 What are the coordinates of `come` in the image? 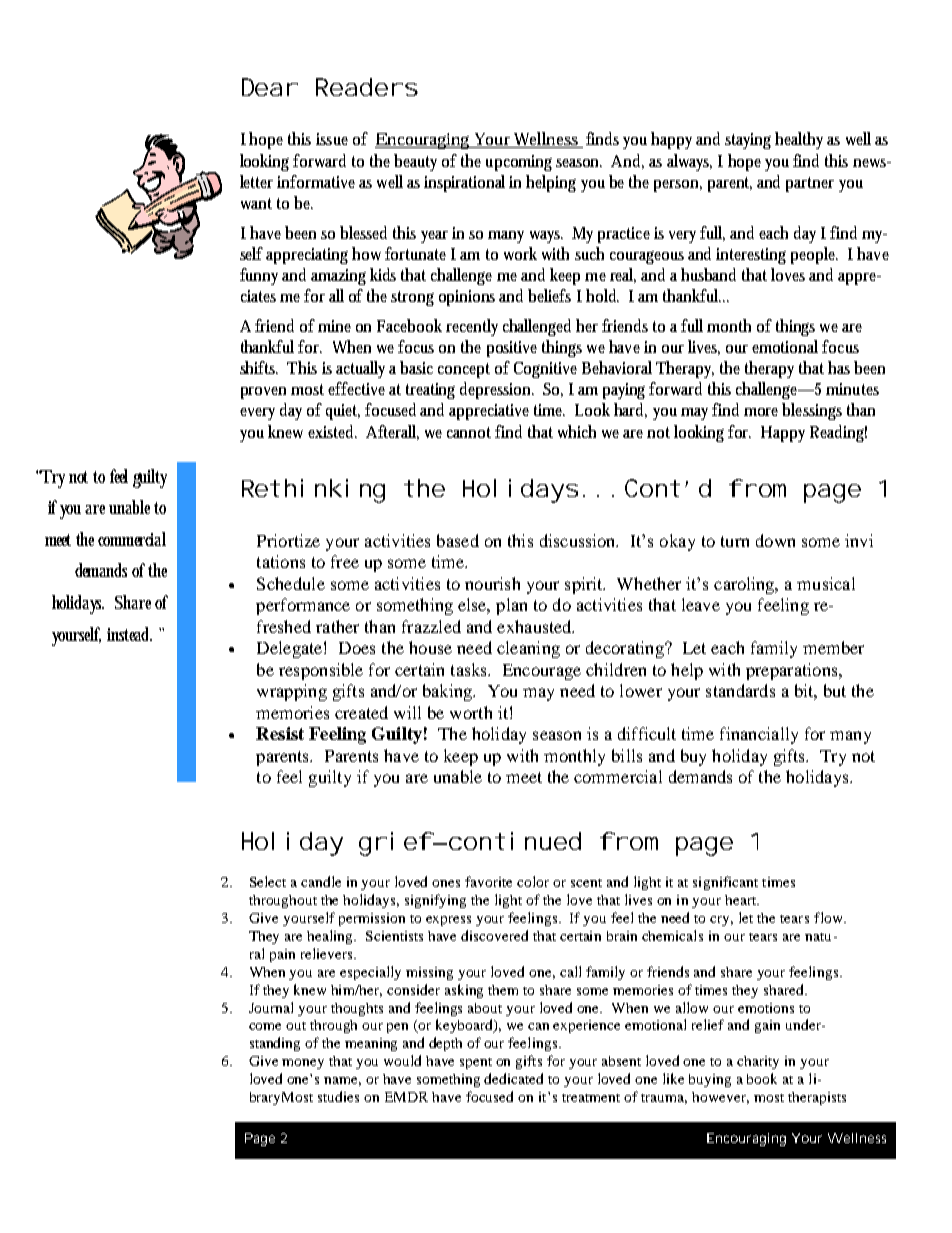 It's located at (265, 1026).
